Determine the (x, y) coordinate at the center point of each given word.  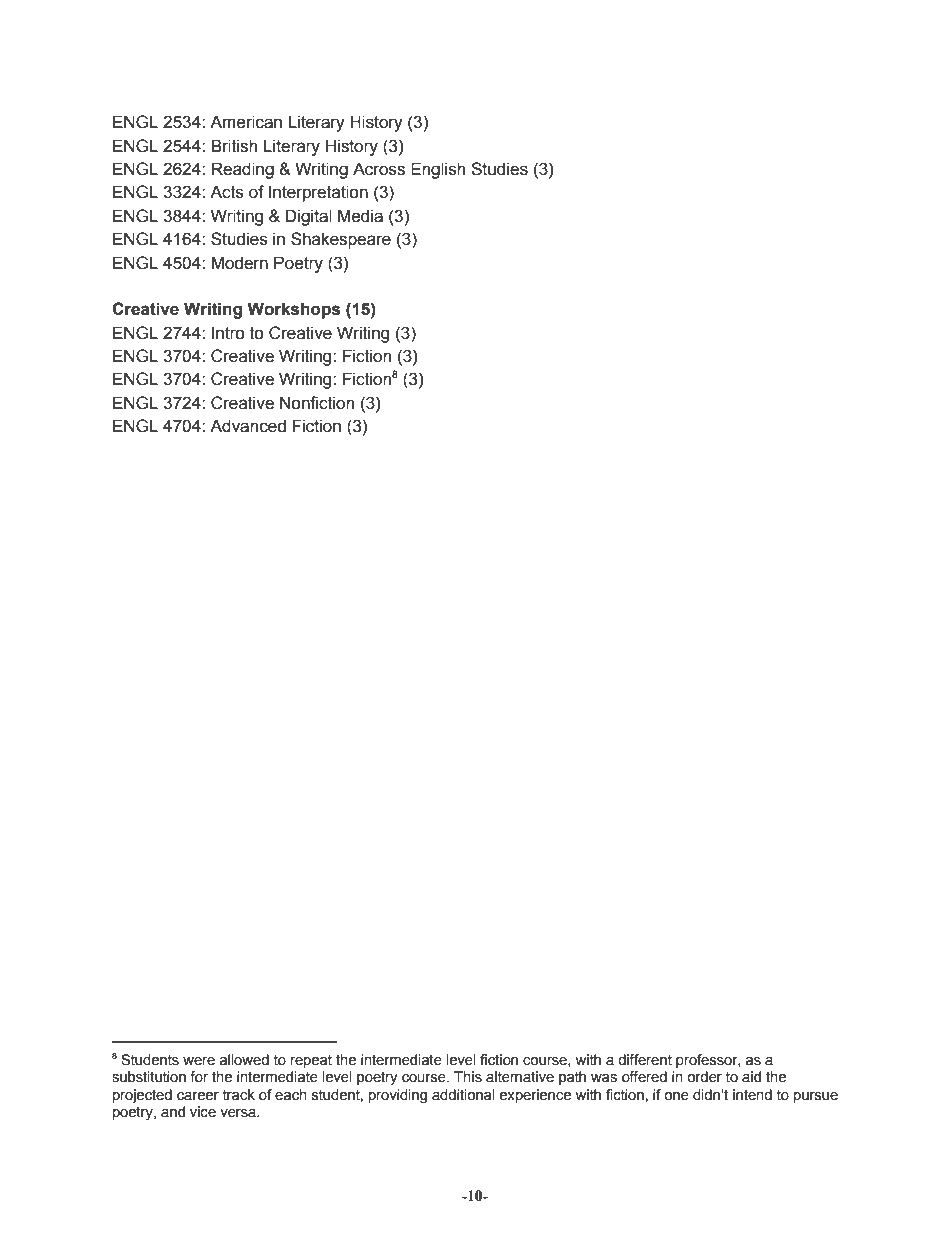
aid (751, 1077)
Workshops (293, 310)
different (645, 1060)
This (468, 1077)
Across (379, 169)
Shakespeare (341, 240)
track (239, 1095)
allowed (244, 1060)
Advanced (248, 426)
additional (463, 1095)
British (234, 146)
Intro (228, 333)
